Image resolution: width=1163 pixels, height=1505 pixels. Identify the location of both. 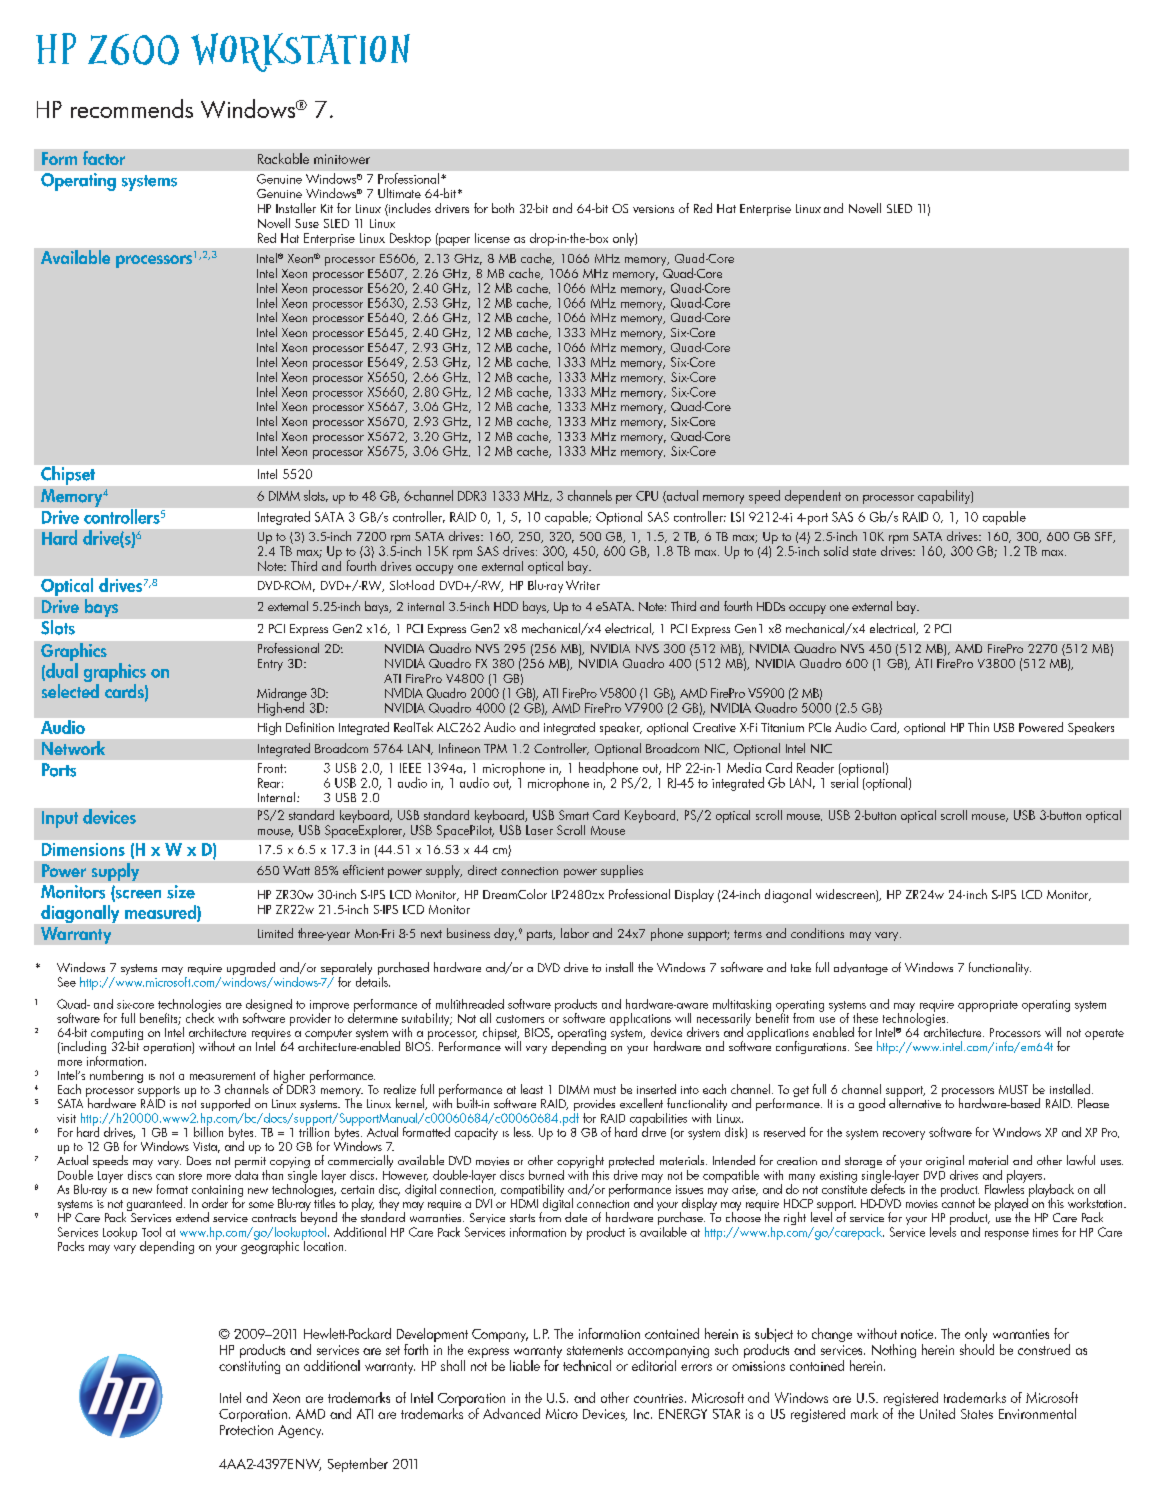
(503, 208).
